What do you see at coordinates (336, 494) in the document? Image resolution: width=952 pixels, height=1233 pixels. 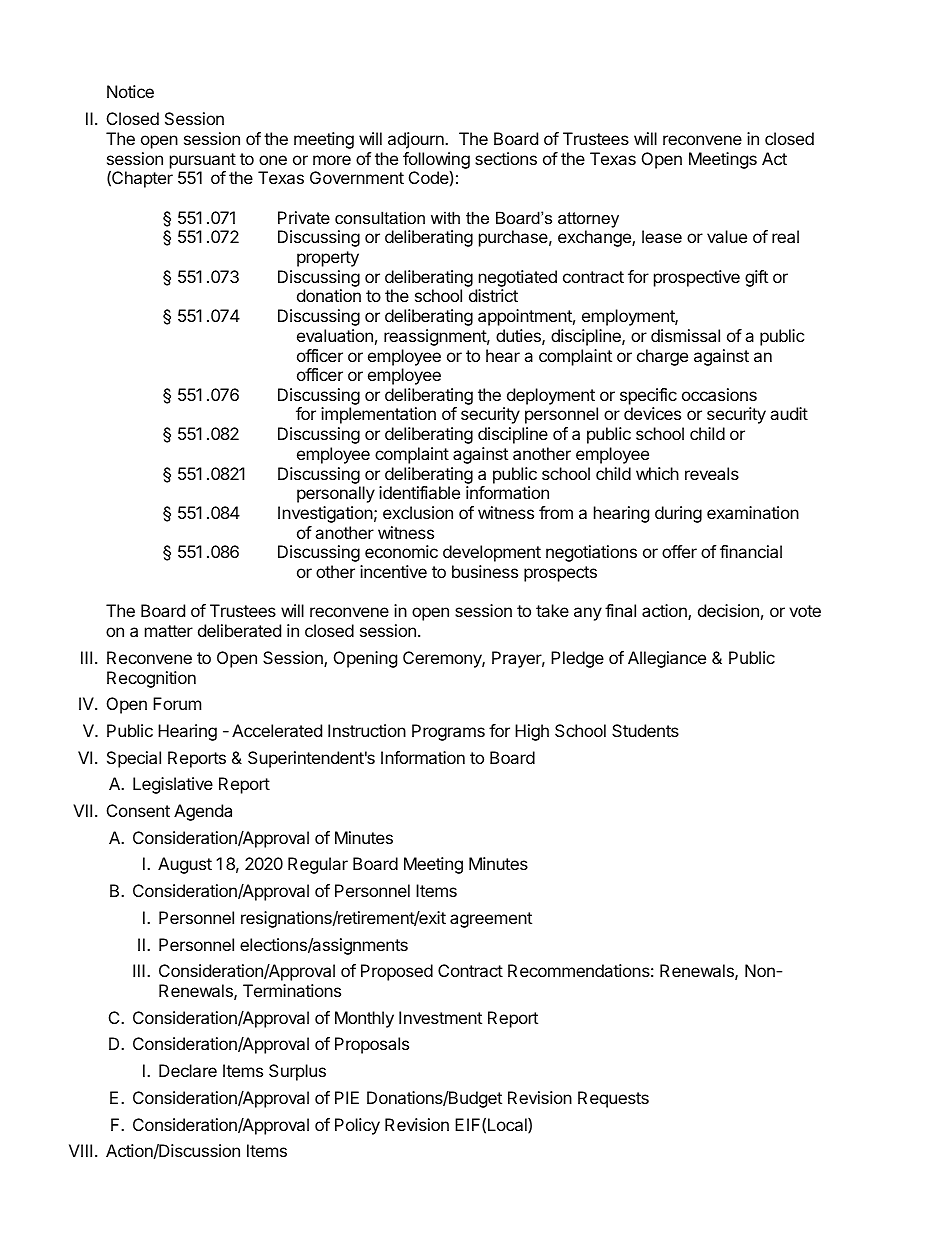 I see `personally` at bounding box center [336, 494].
